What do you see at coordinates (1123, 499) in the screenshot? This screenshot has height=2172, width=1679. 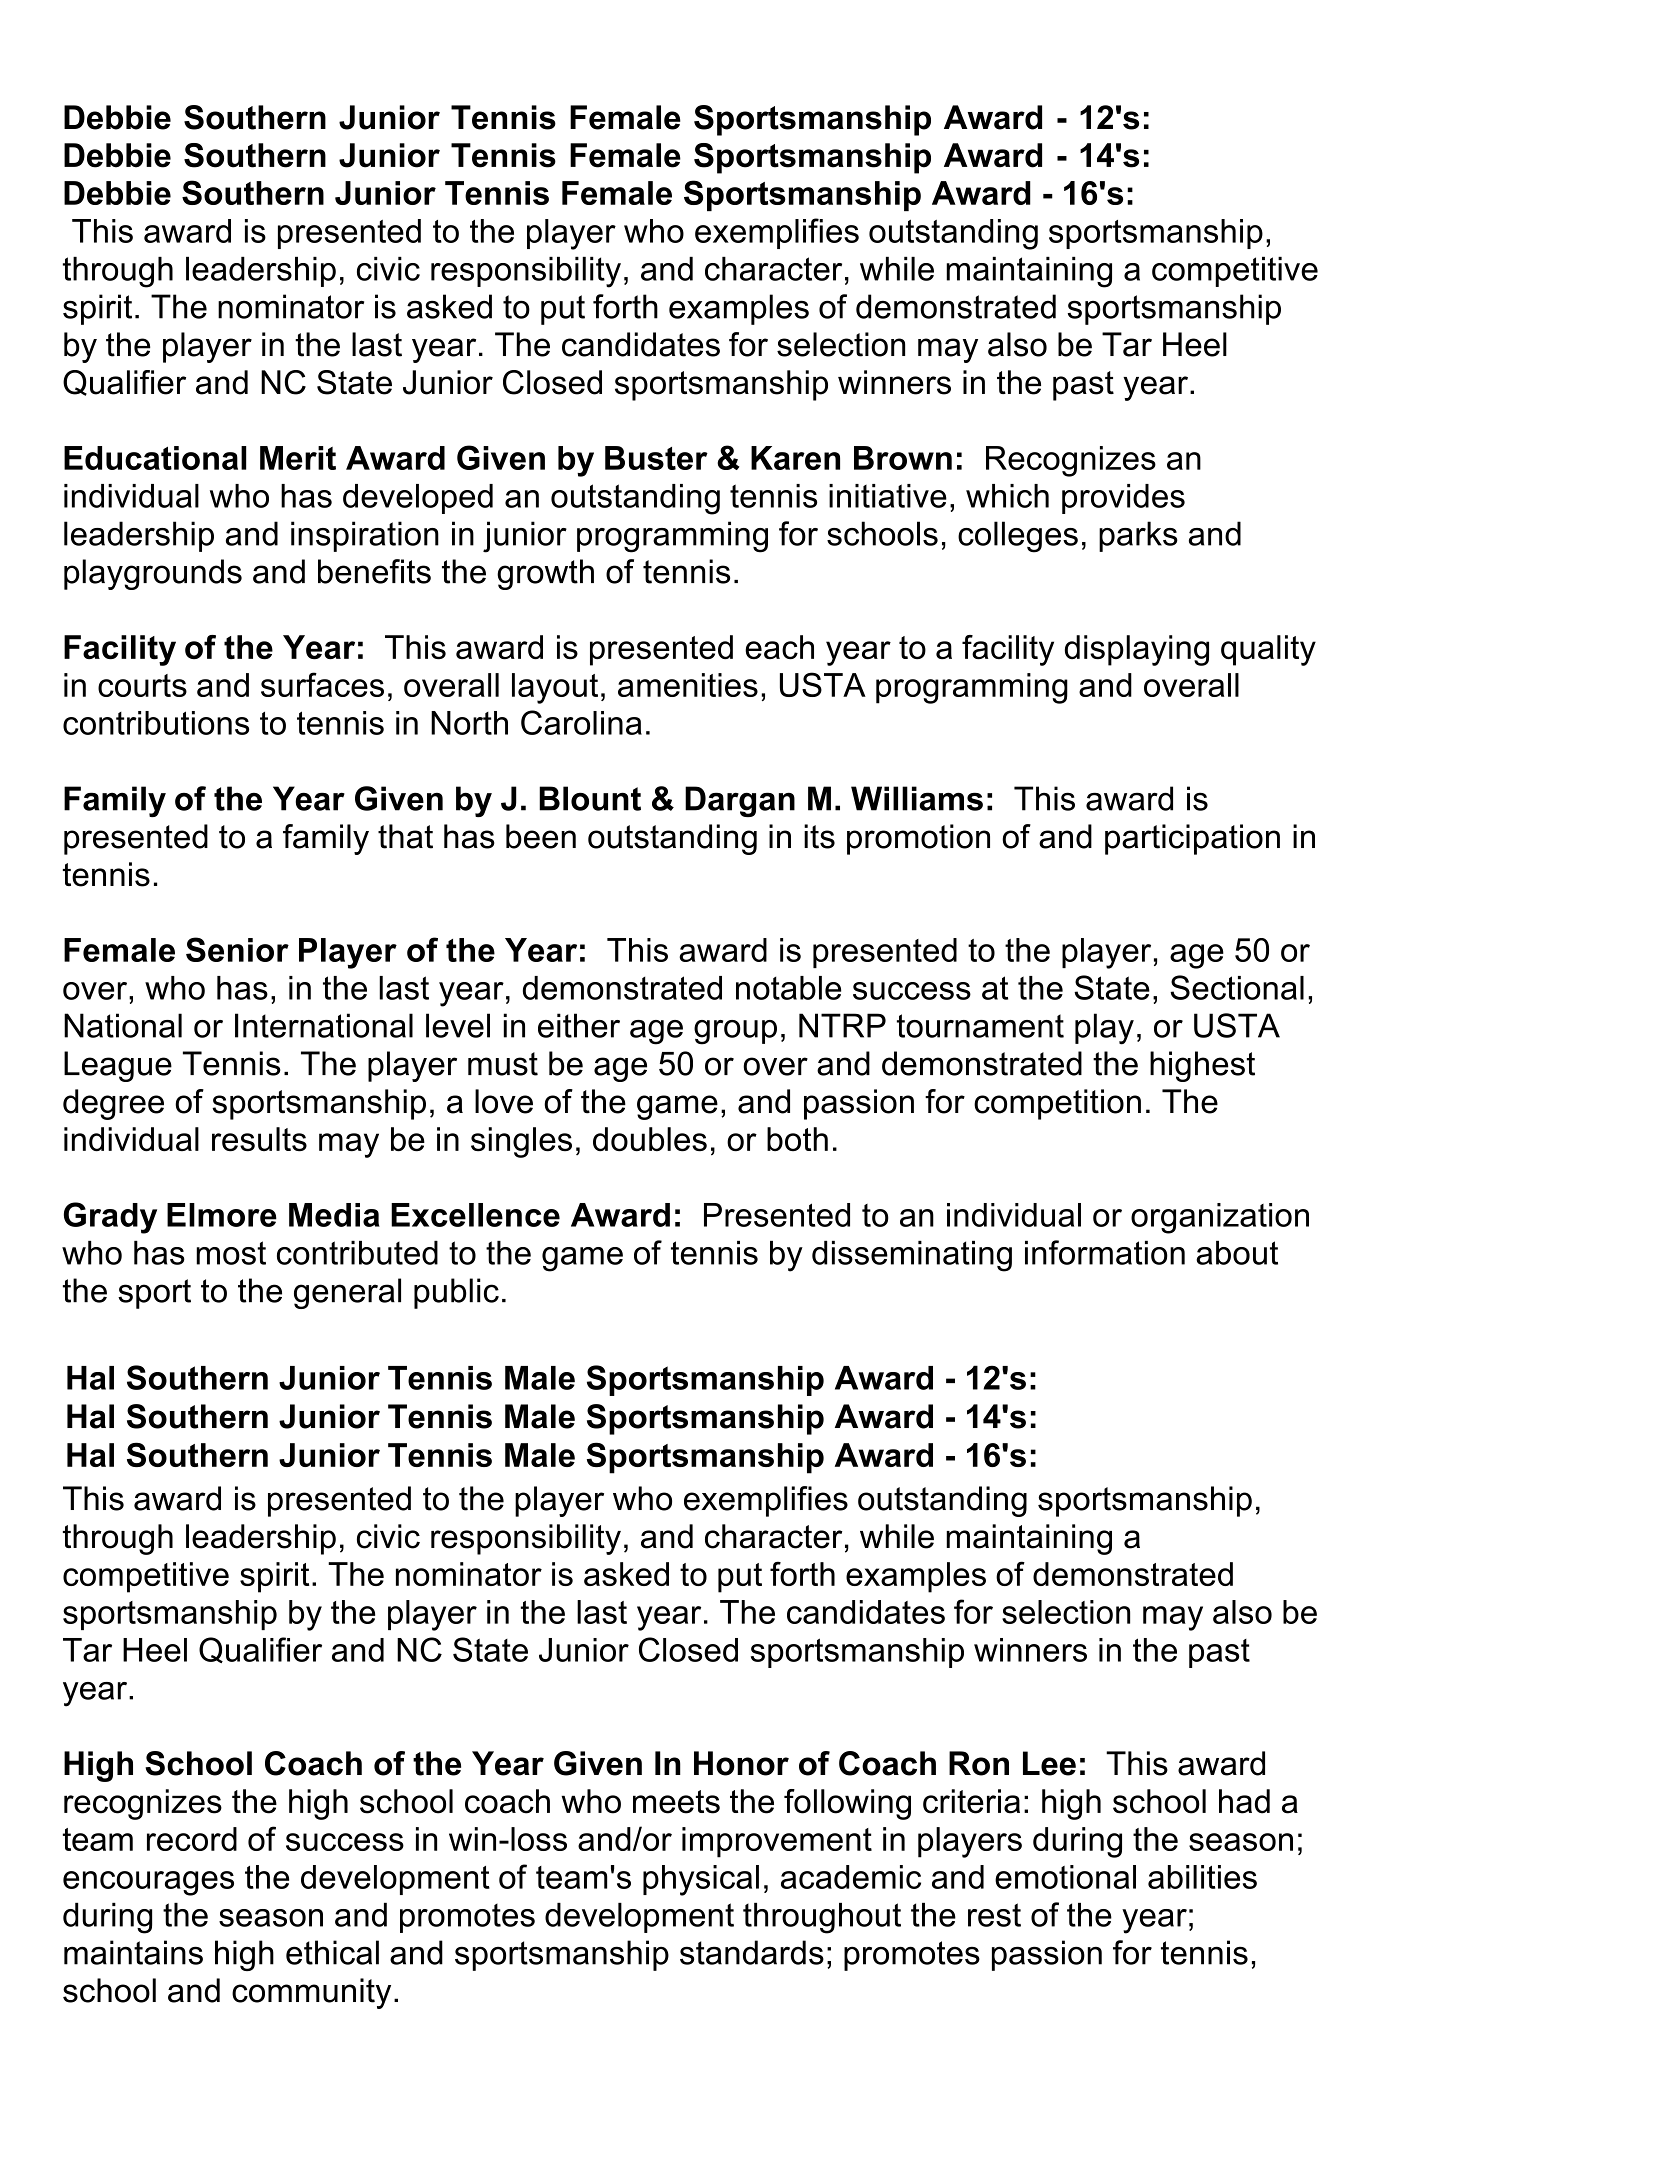 I see `provides` at bounding box center [1123, 499].
